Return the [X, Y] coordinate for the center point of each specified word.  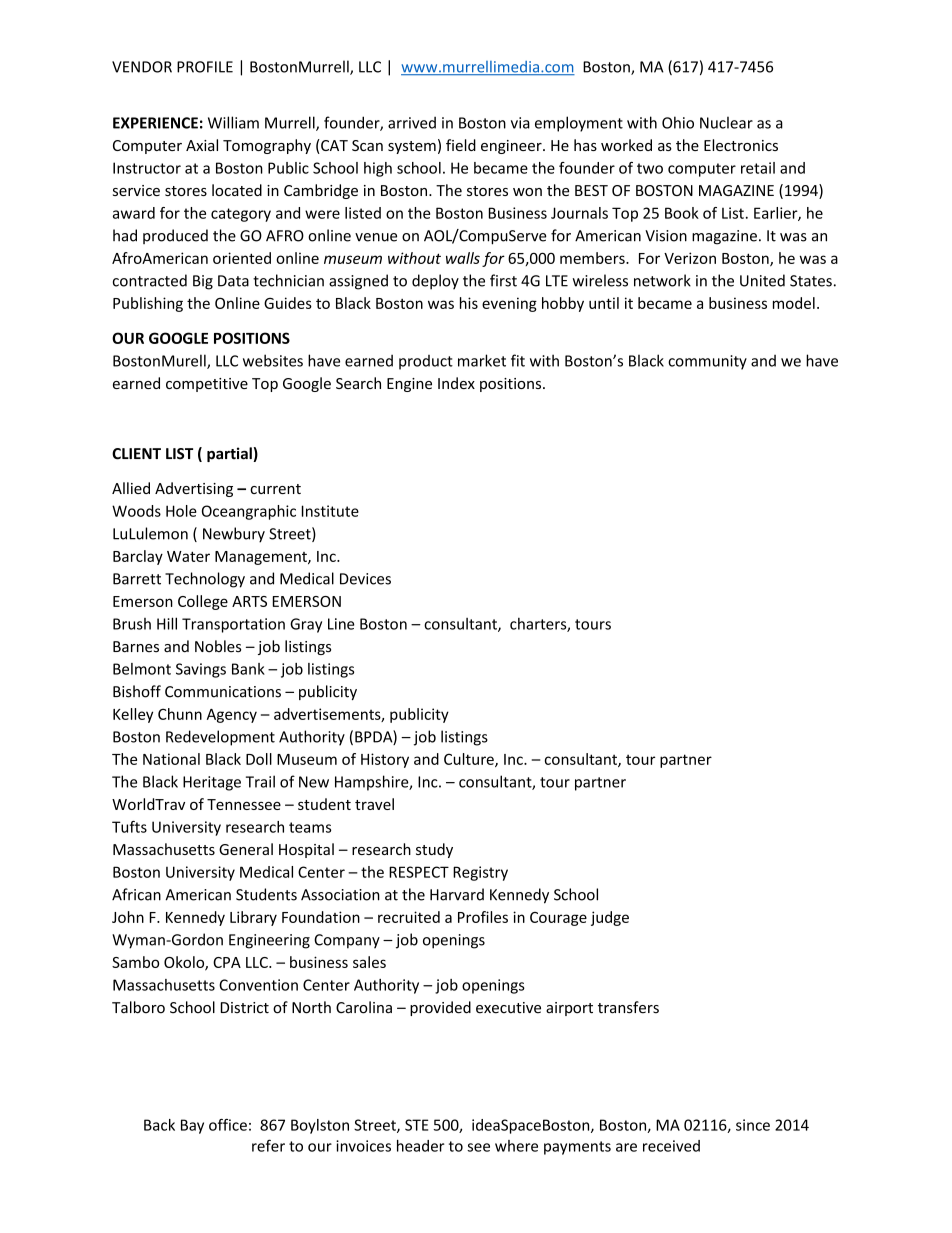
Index [456, 383]
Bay [192, 1126]
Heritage [212, 783]
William [233, 122]
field [461, 145]
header [421, 1146]
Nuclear [726, 122]
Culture [470, 760]
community [707, 362]
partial [230, 454]
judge [610, 918]
